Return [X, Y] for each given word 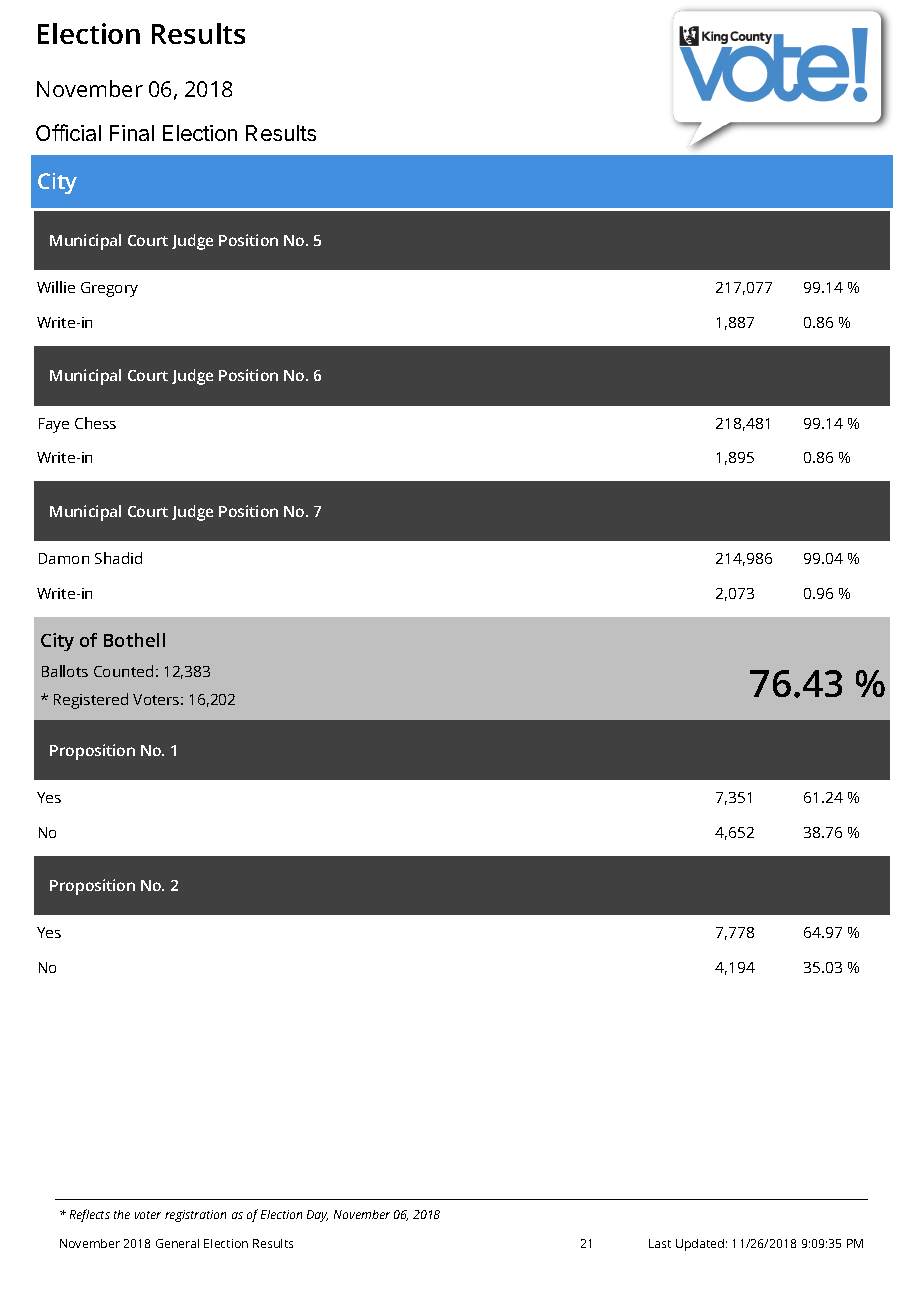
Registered [91, 701]
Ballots [65, 671]
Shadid [118, 558]
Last [660, 1243]
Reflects [90, 1215]
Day [317, 1216]
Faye [54, 425]
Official [68, 132]
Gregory [109, 289]
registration [195, 1216]
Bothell [134, 640]
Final [132, 133]
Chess [95, 423]
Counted [123, 671]
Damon [64, 558]
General [177, 1243]
